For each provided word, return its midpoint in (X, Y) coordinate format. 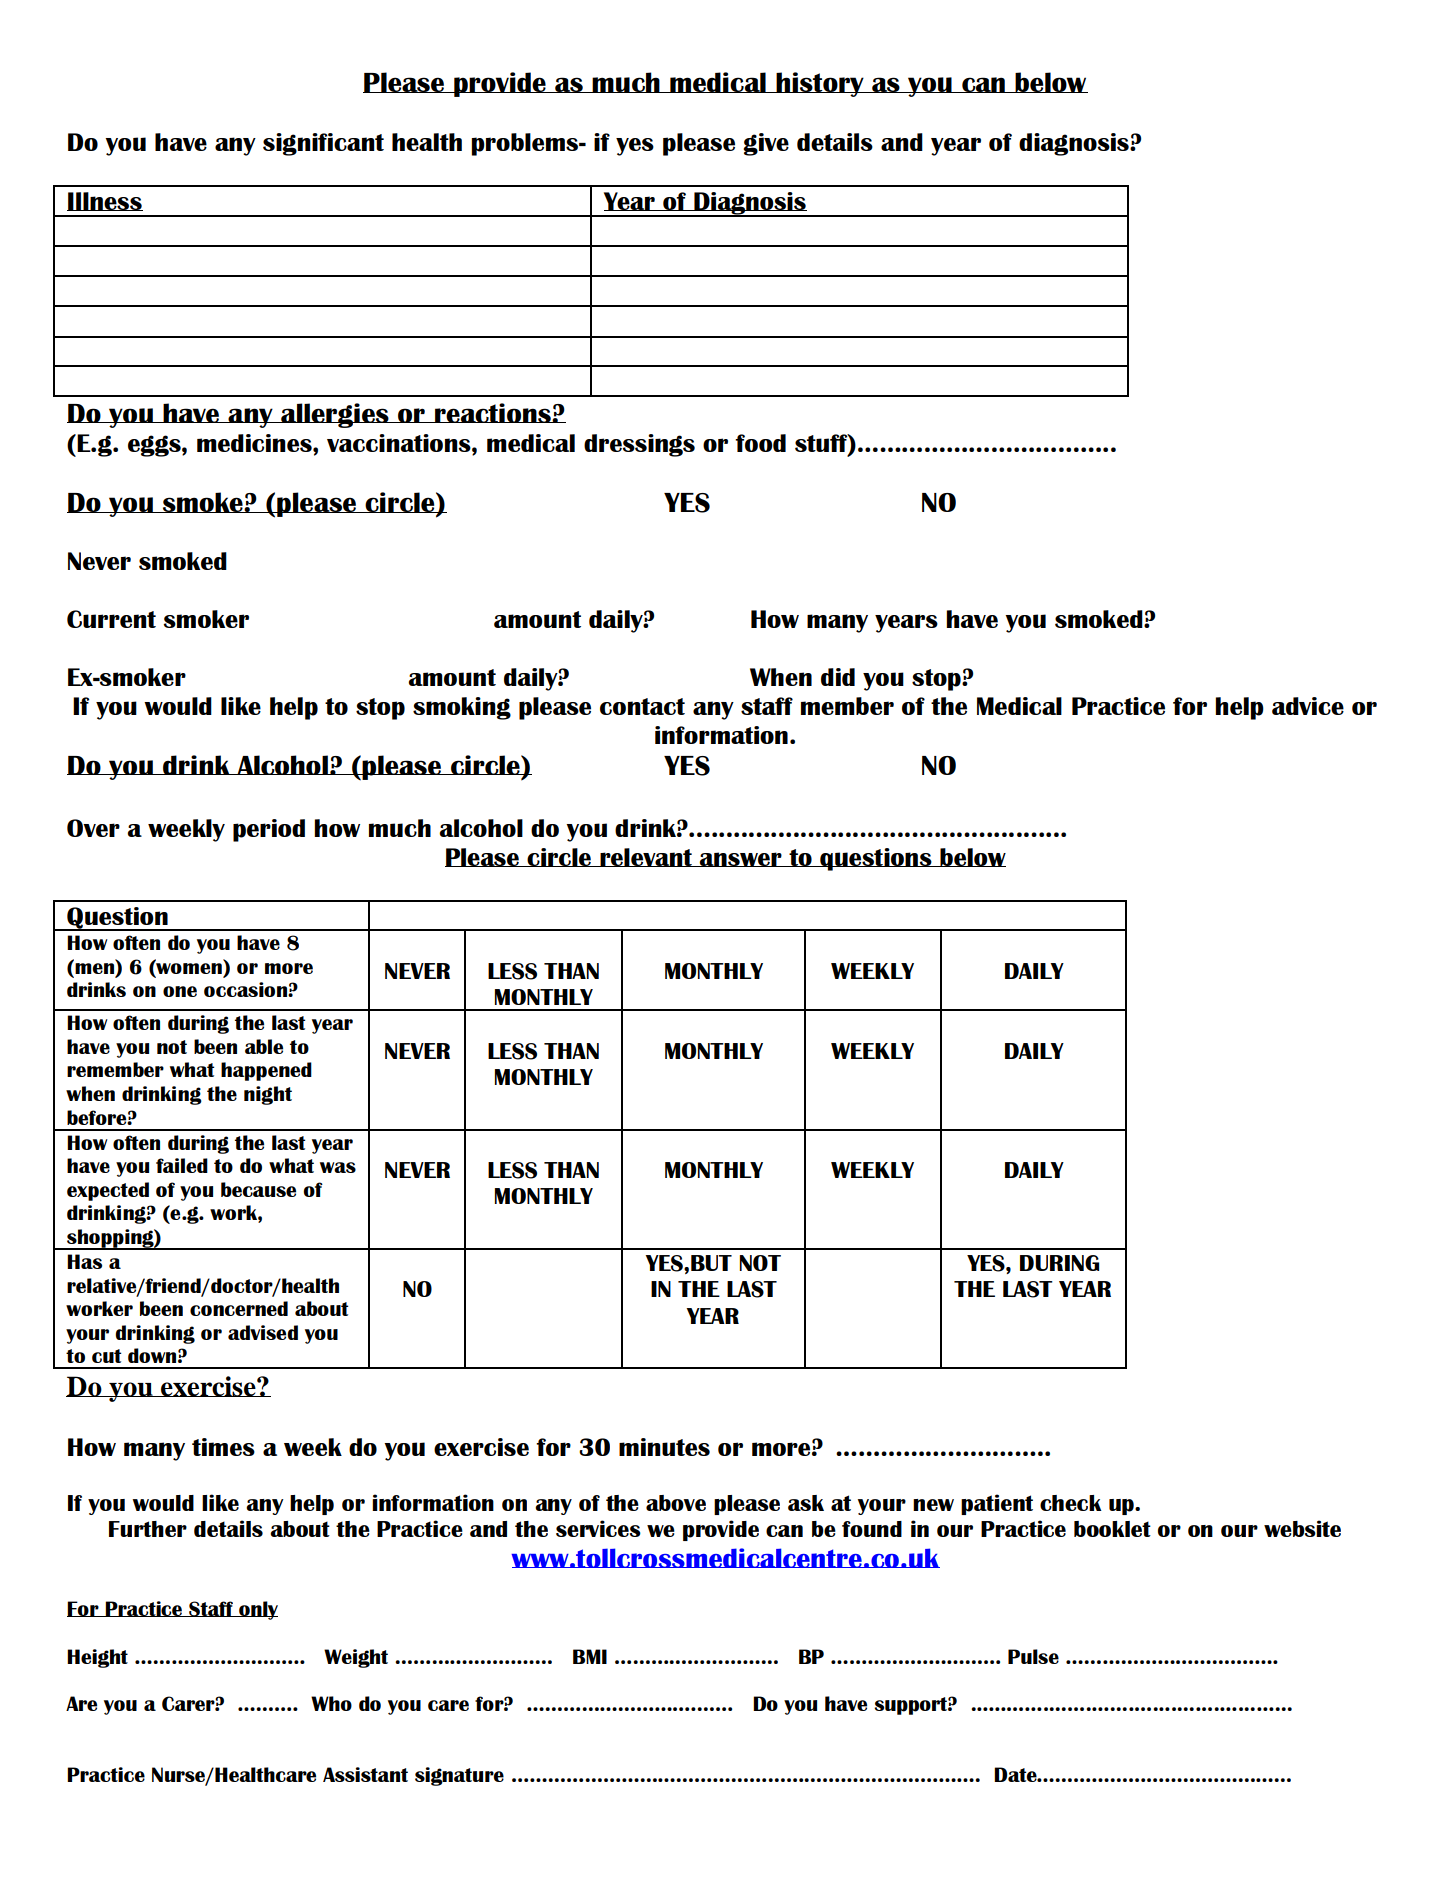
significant (323, 144)
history (820, 84)
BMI (590, 1656)
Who (331, 1703)
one (180, 991)
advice (1308, 706)
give (766, 144)
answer (741, 859)
